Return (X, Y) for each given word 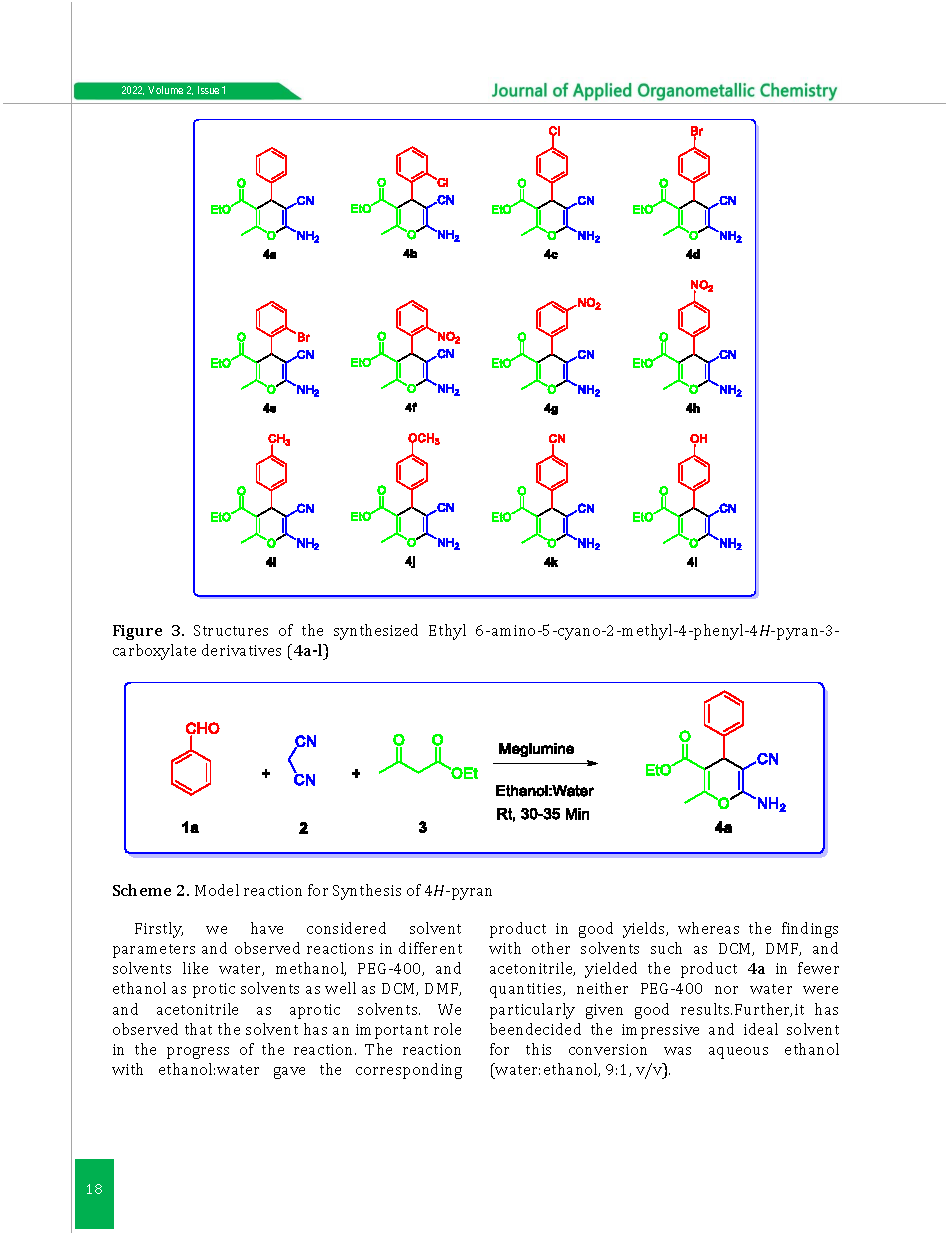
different (430, 948)
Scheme (142, 890)
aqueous (738, 1053)
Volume (165, 90)
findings (810, 930)
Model (217, 890)
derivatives (241, 650)
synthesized (376, 632)
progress (198, 1053)
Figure (137, 632)
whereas (708, 928)
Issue (208, 90)
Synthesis (367, 892)
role (447, 1029)
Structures (231, 630)
